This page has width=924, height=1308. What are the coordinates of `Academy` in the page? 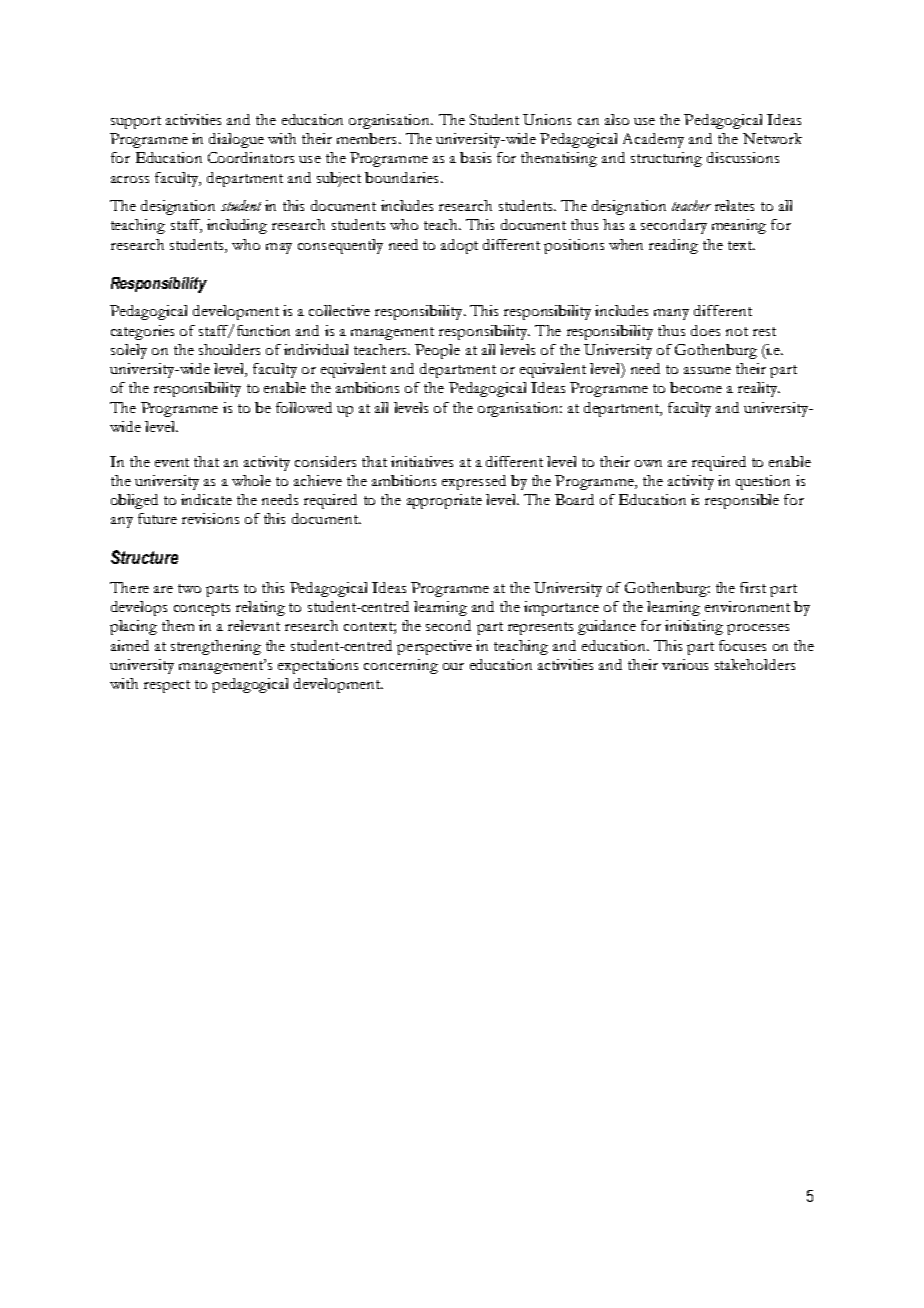 It's located at (653, 140).
